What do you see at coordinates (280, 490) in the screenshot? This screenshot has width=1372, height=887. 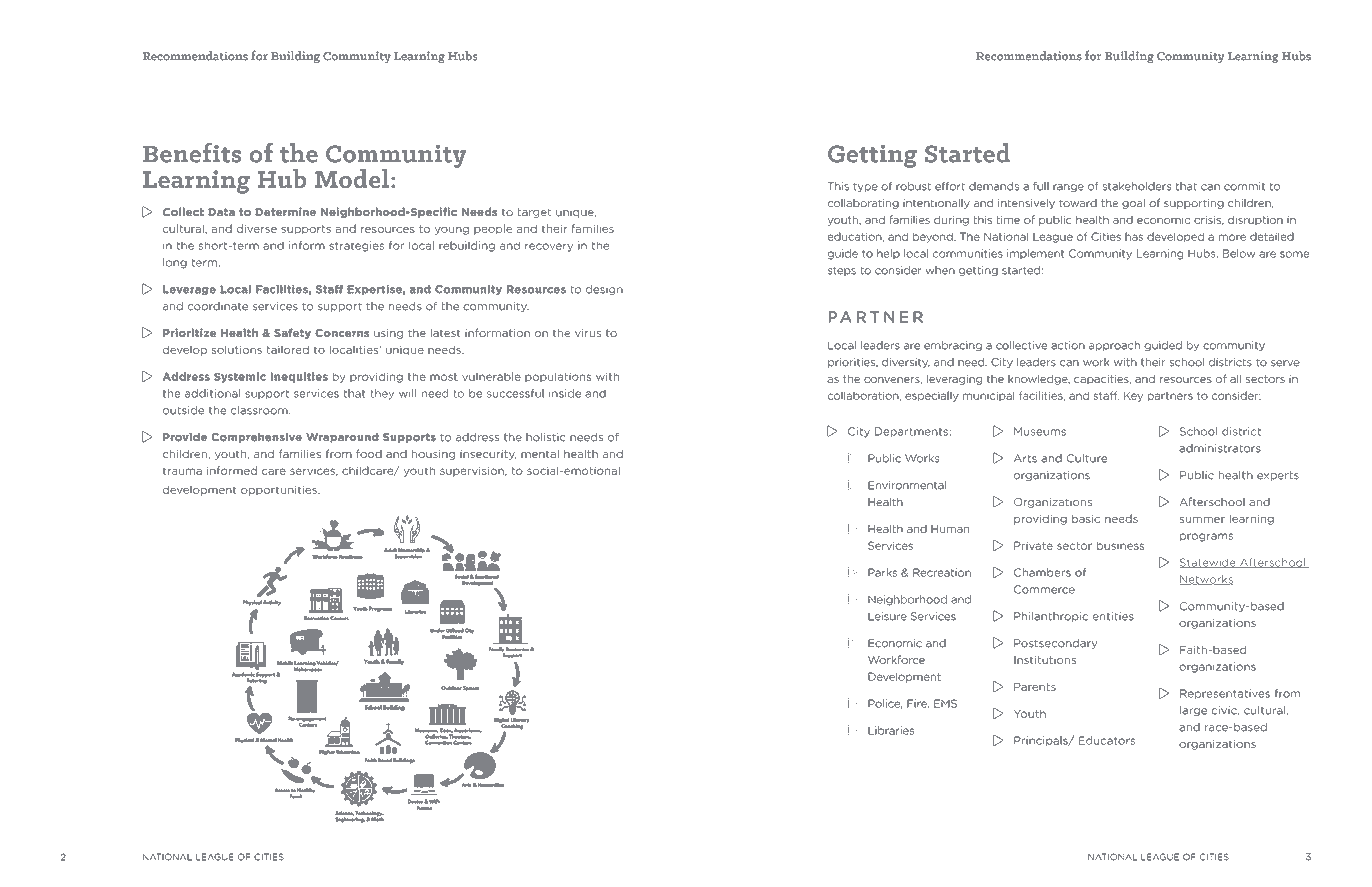 I see `opportunities` at bounding box center [280, 490].
